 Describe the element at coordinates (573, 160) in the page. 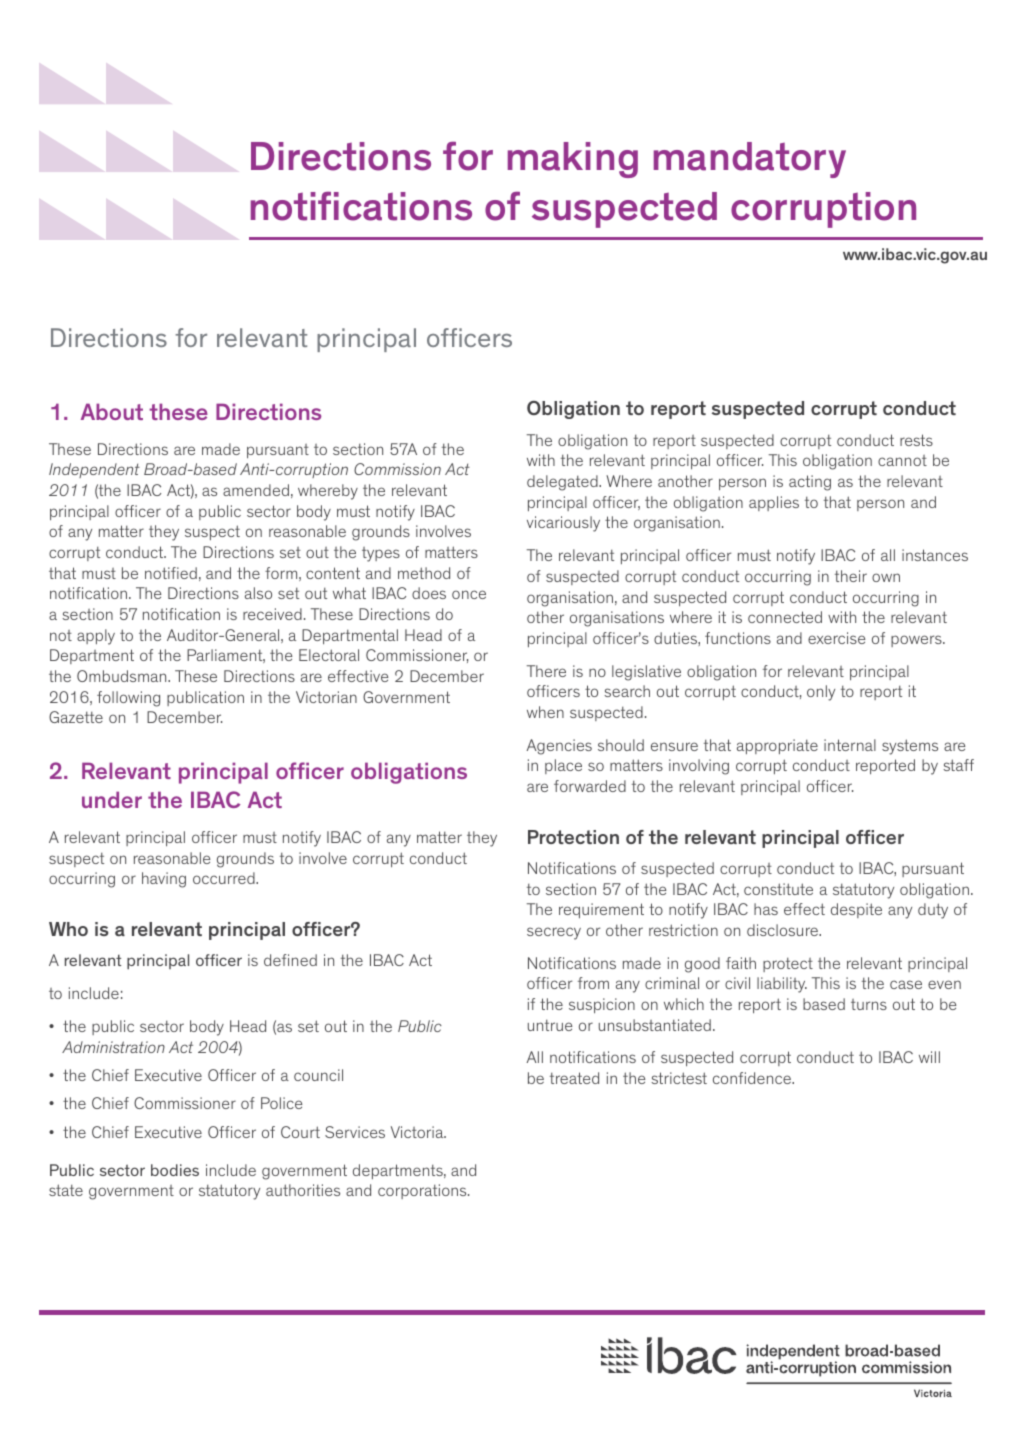

I see `making` at that location.
